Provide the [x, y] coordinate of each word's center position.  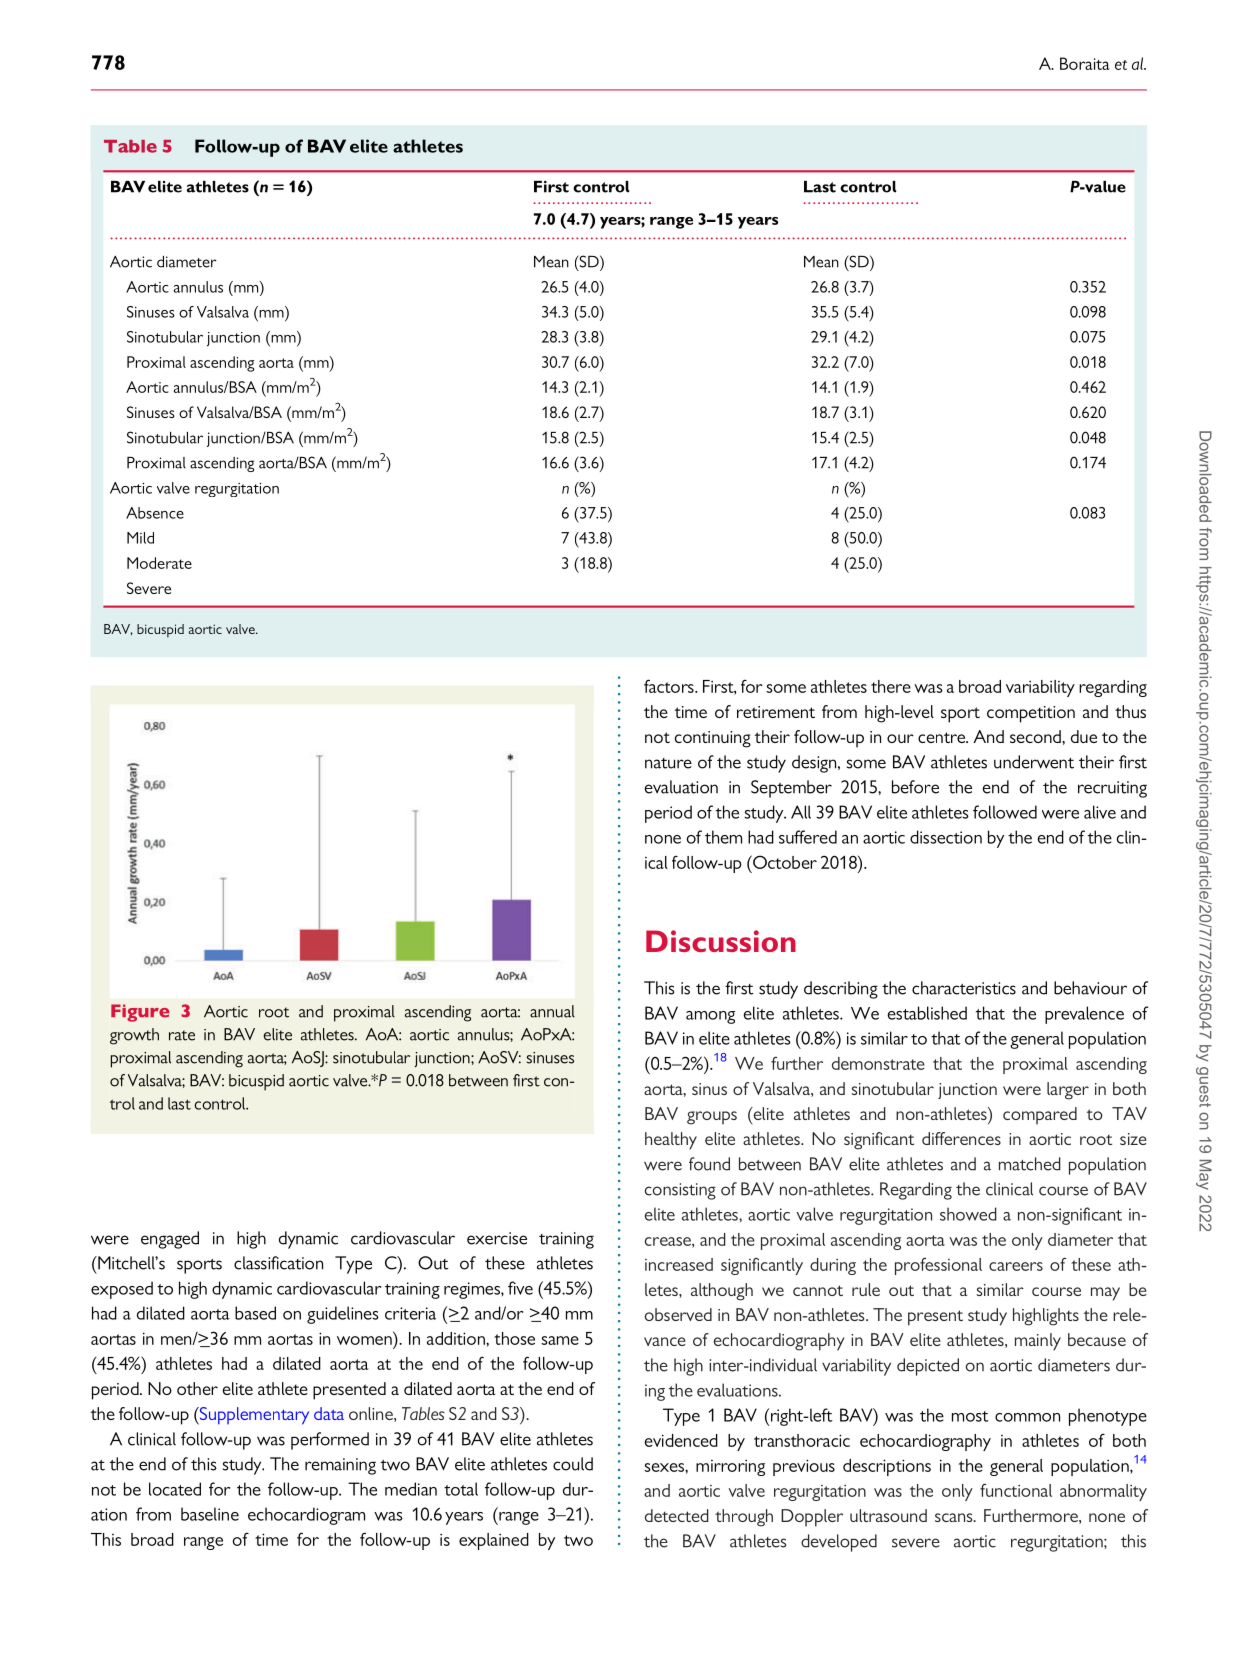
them [723, 837]
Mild [140, 538]
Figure [140, 1013]
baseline [210, 1514]
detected [677, 1515]
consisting [680, 1191]
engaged [170, 1240]
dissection [946, 837]
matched [1030, 1164]
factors [670, 686]
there [891, 686]
